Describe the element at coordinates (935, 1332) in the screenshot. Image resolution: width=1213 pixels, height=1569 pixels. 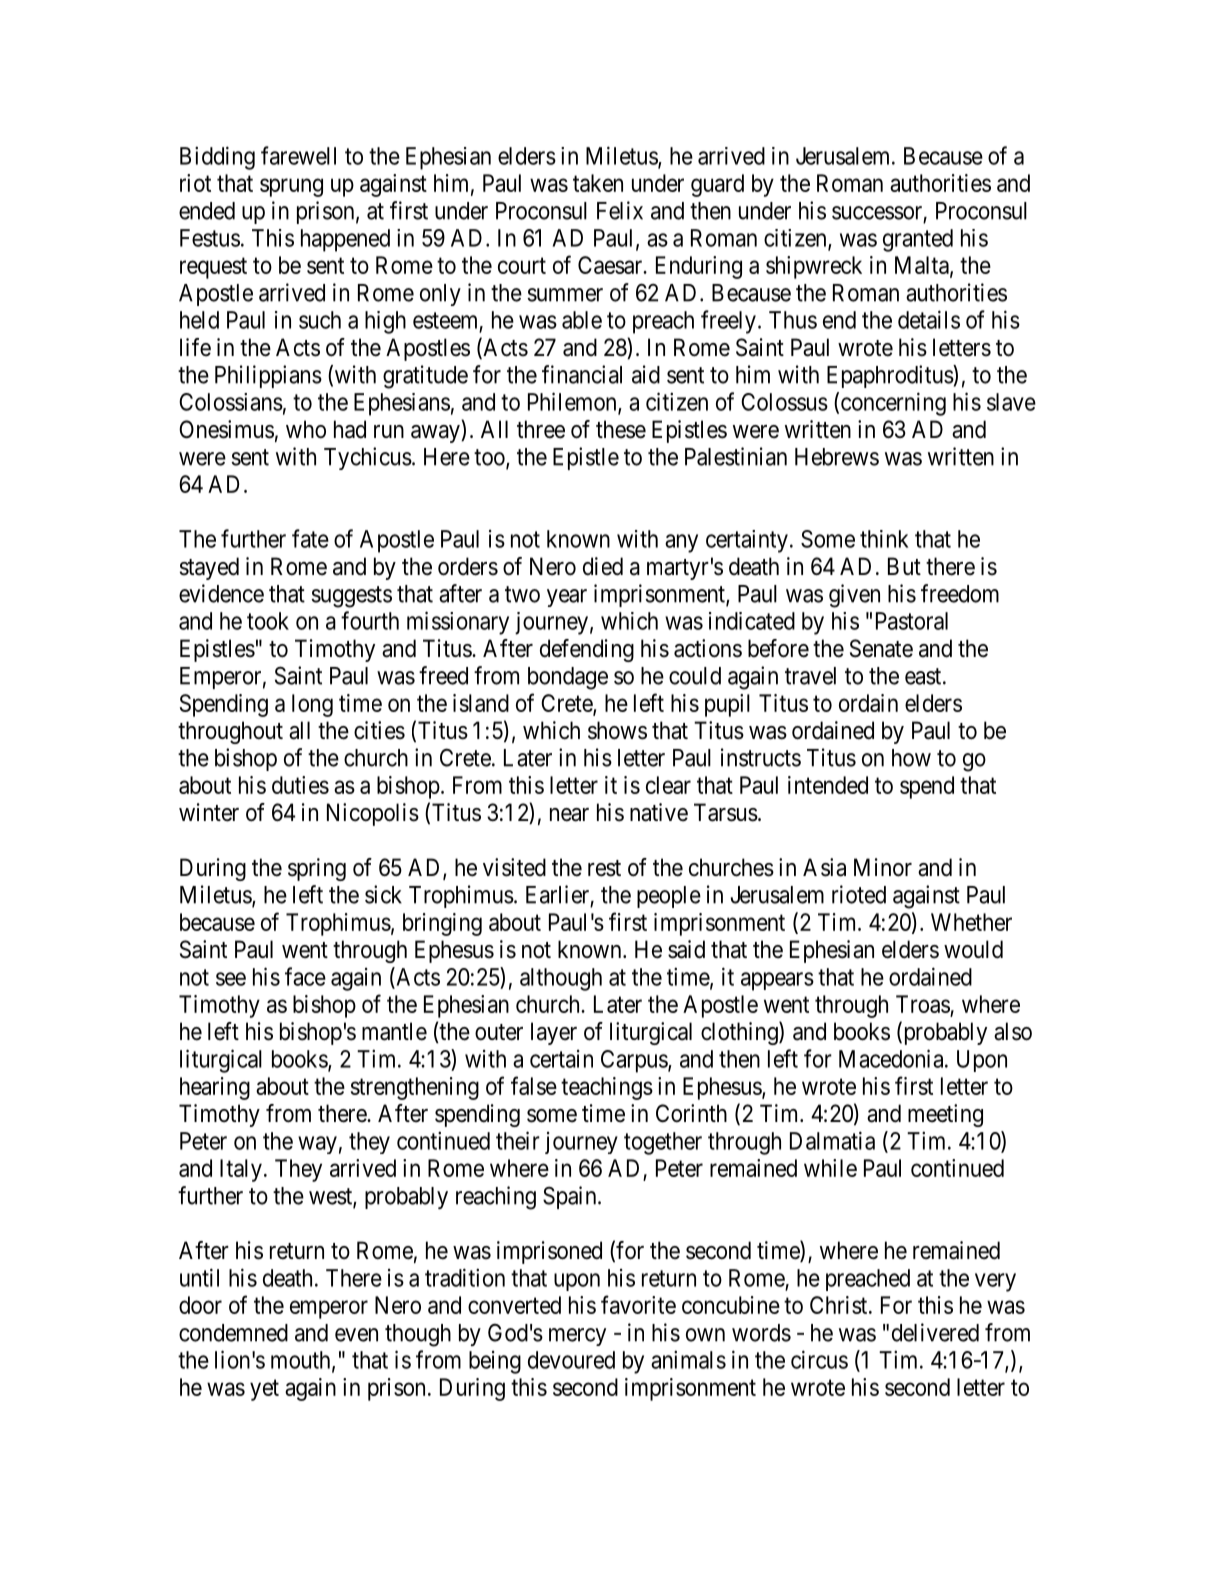
I see `delivered` at that location.
